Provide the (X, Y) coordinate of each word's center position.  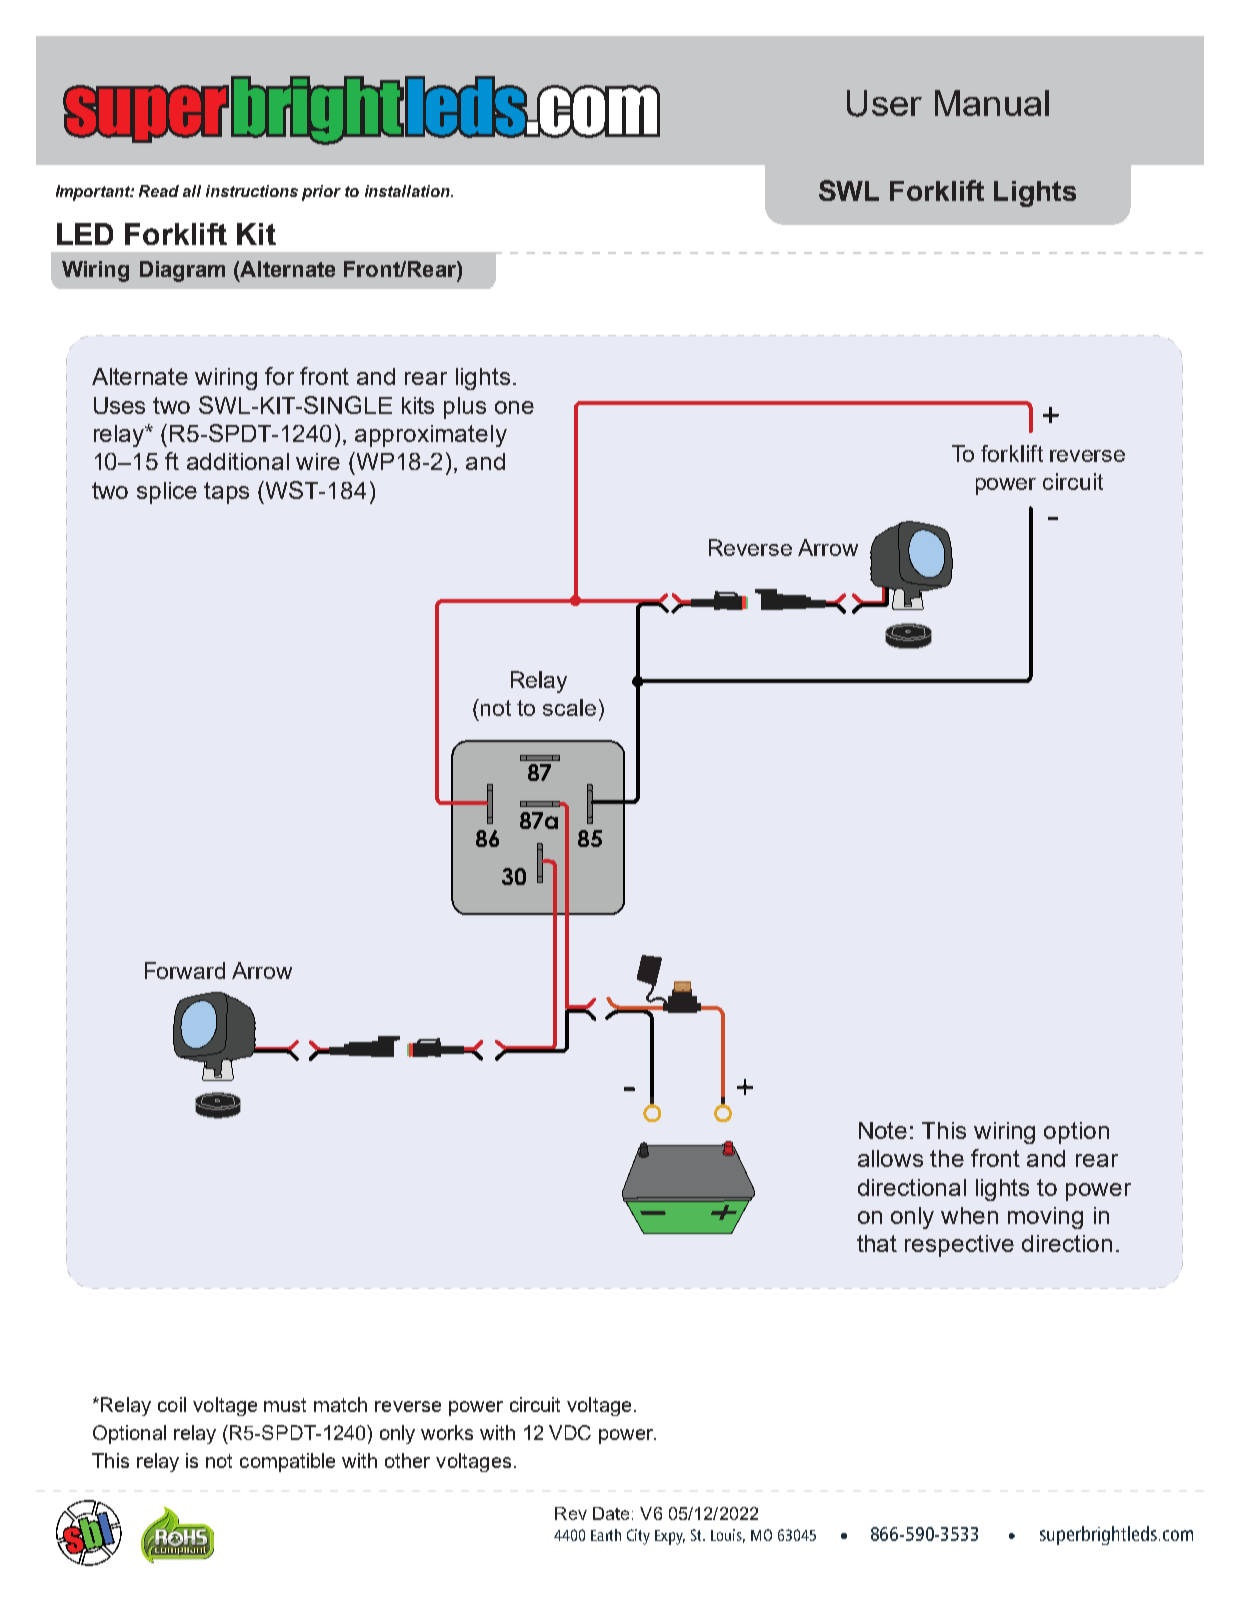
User (884, 103)
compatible (287, 1462)
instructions (252, 191)
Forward (185, 970)
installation (408, 191)
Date (611, 1513)
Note (883, 1130)
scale (569, 707)
